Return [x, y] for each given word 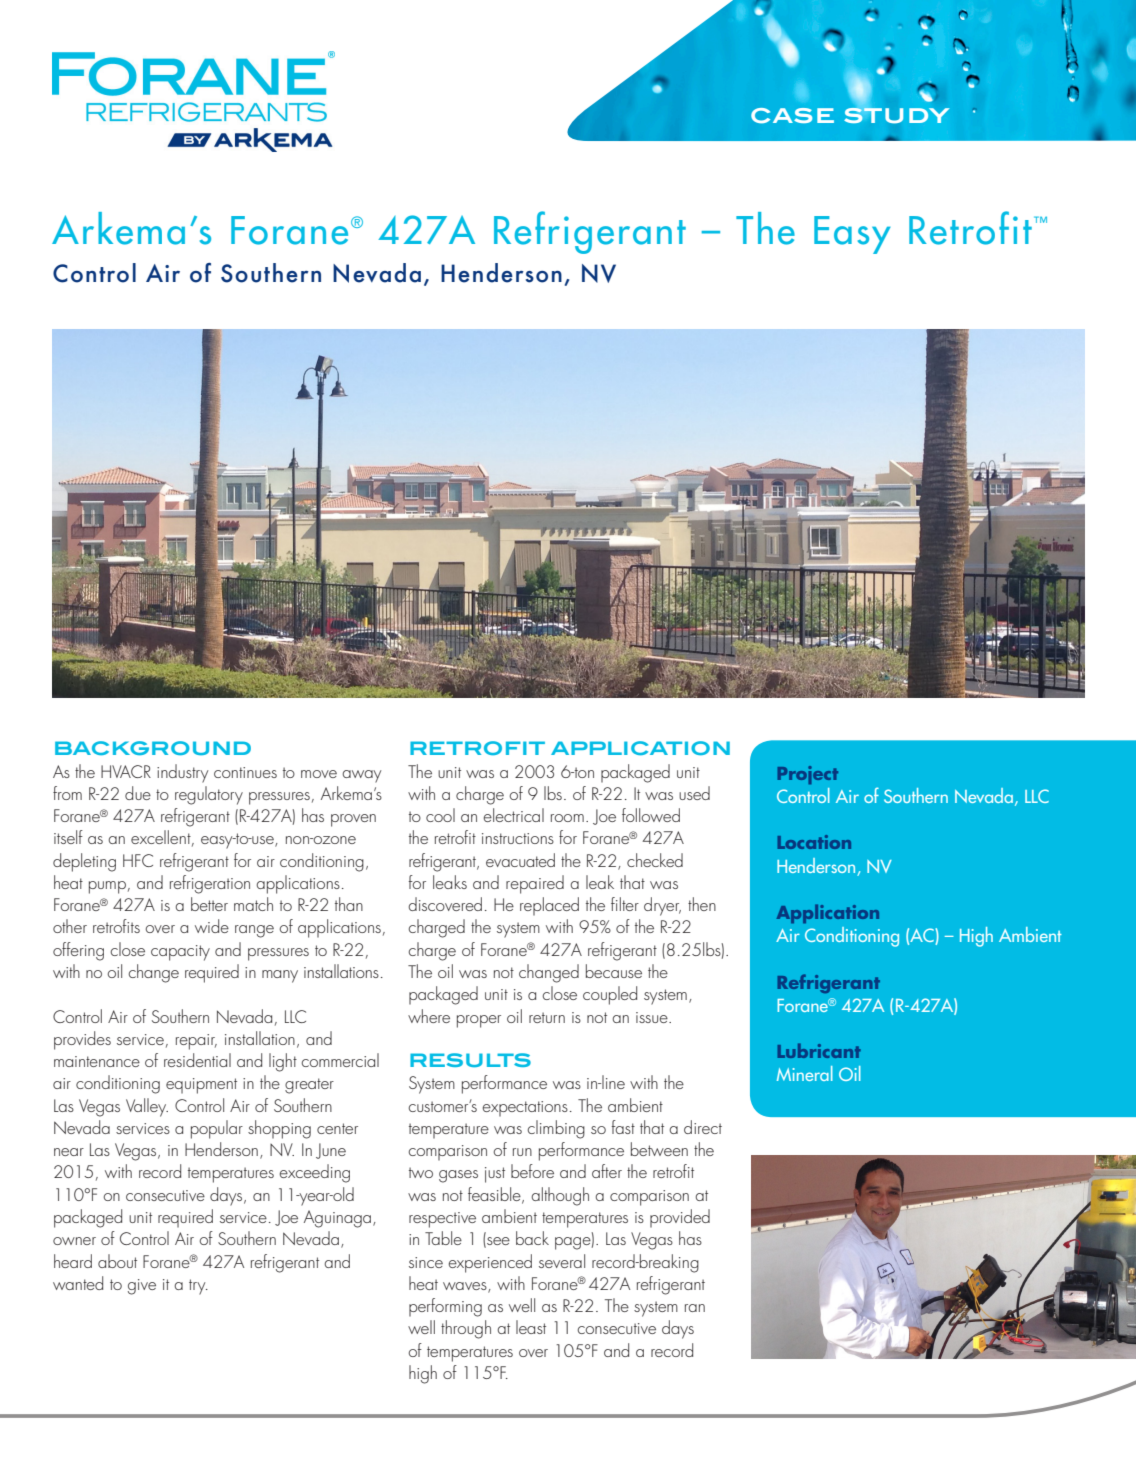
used [694, 793]
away [361, 776]
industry [182, 773]
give [142, 1287]
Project [808, 775]
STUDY [896, 115]
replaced [549, 906]
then [702, 904]
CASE [792, 115]
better [209, 904]
